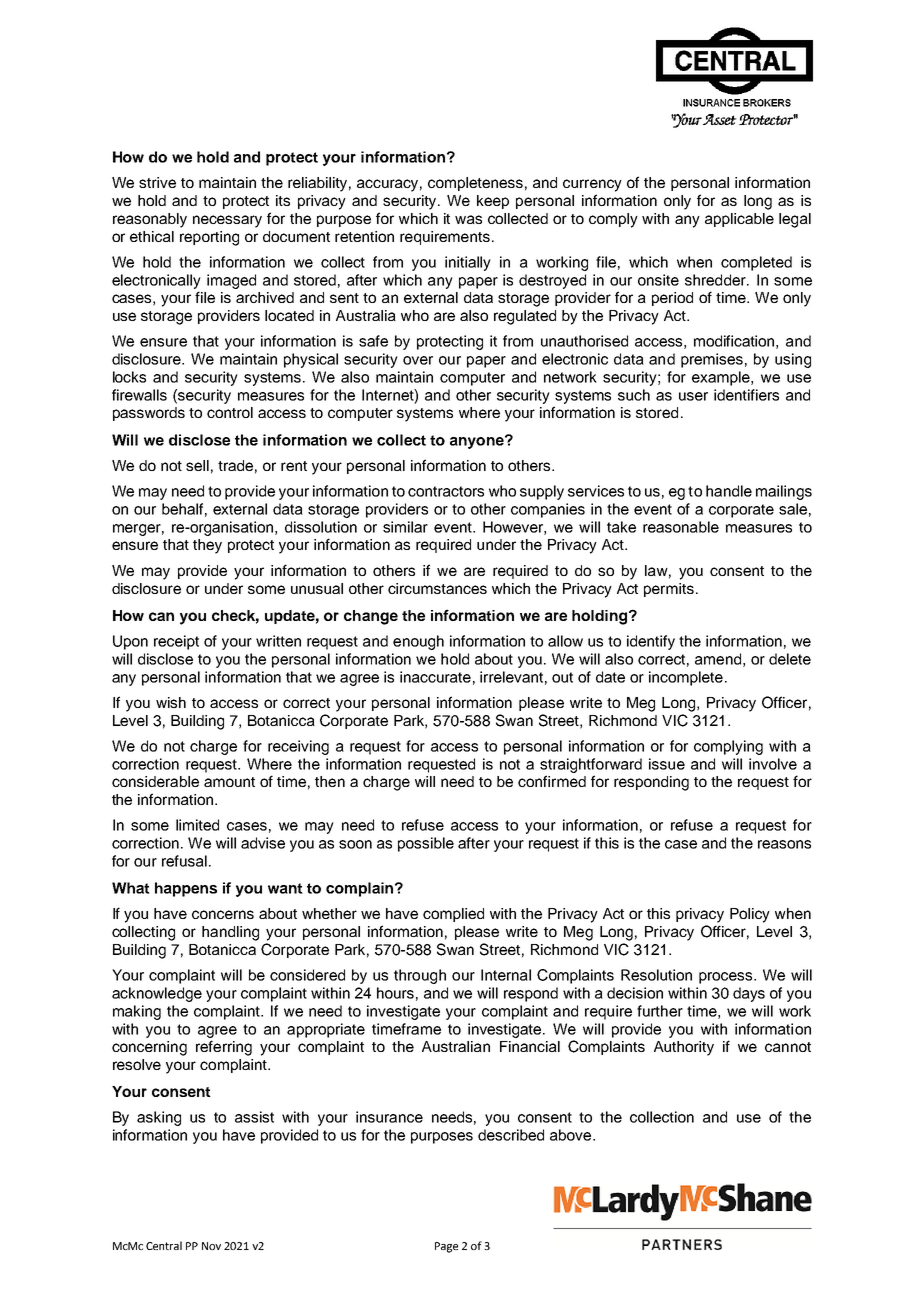 The image size is (924, 1308). What do you see at coordinates (171, 702) in the screenshot?
I see `wish` at bounding box center [171, 702].
